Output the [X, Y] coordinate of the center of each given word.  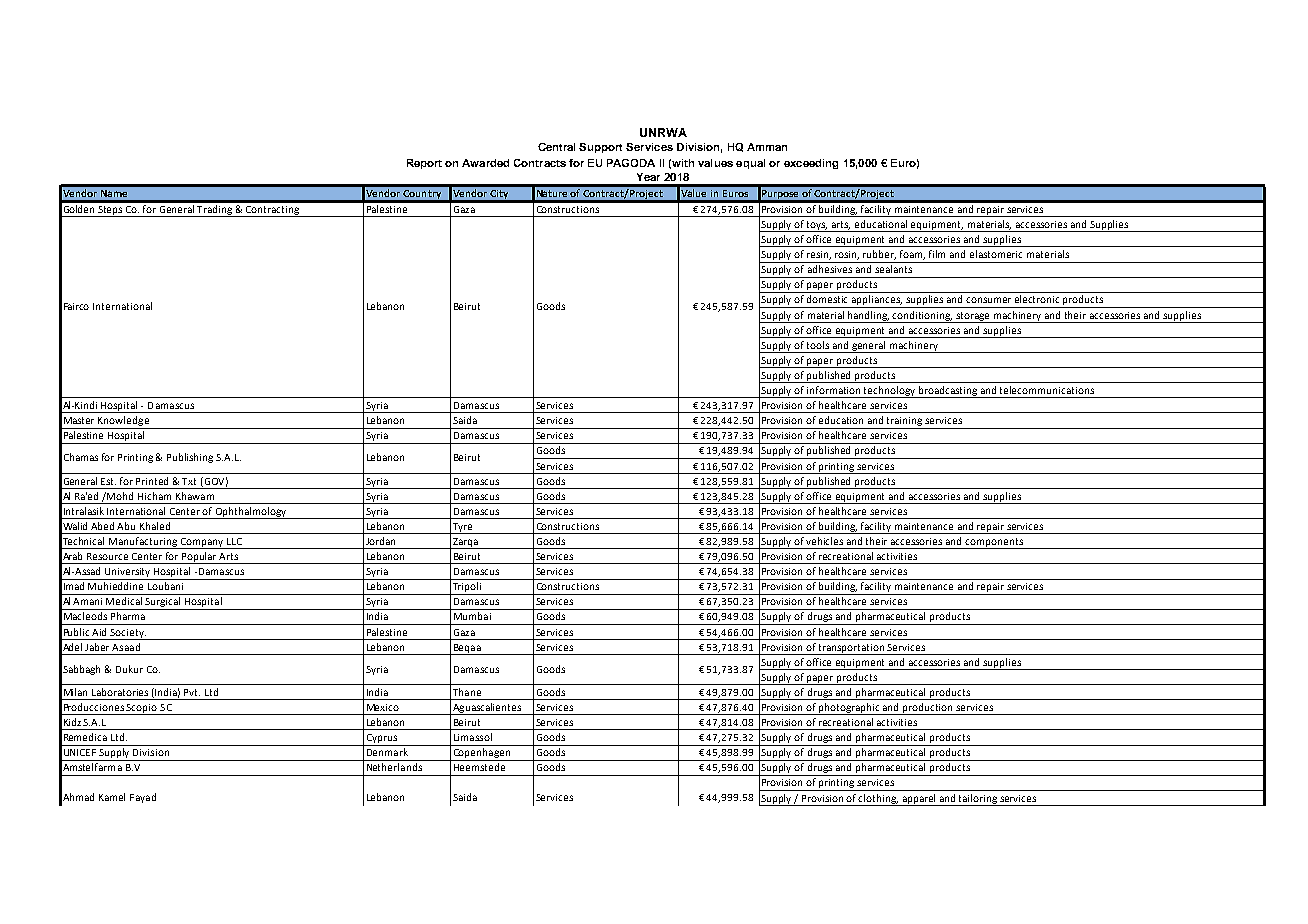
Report [424, 164]
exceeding [811, 164]
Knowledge [124, 422]
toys [816, 226]
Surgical [163, 603]
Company [202, 543]
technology [890, 392]
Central [556, 147]
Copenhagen [481, 754]
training [905, 423]
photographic [849, 709]
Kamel [112, 797]
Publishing [190, 458]
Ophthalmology [251, 513]
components [994, 543]
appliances [876, 301]
